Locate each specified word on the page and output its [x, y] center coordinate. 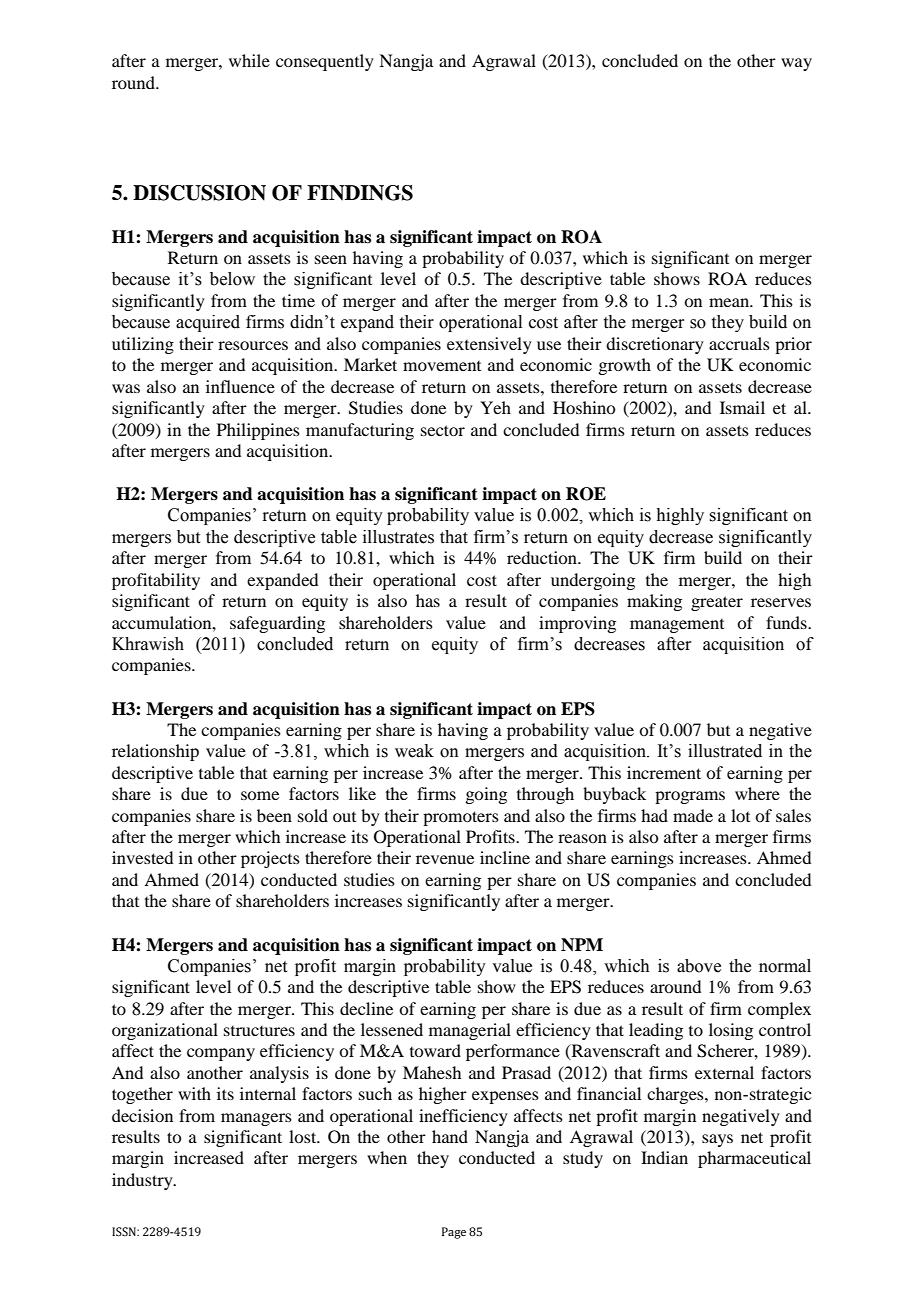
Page [454, 1233]
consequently [325, 62]
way [796, 64]
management [677, 626]
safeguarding [277, 624]
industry [143, 1181]
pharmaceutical [754, 1159]
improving [577, 624]
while [249, 60]
